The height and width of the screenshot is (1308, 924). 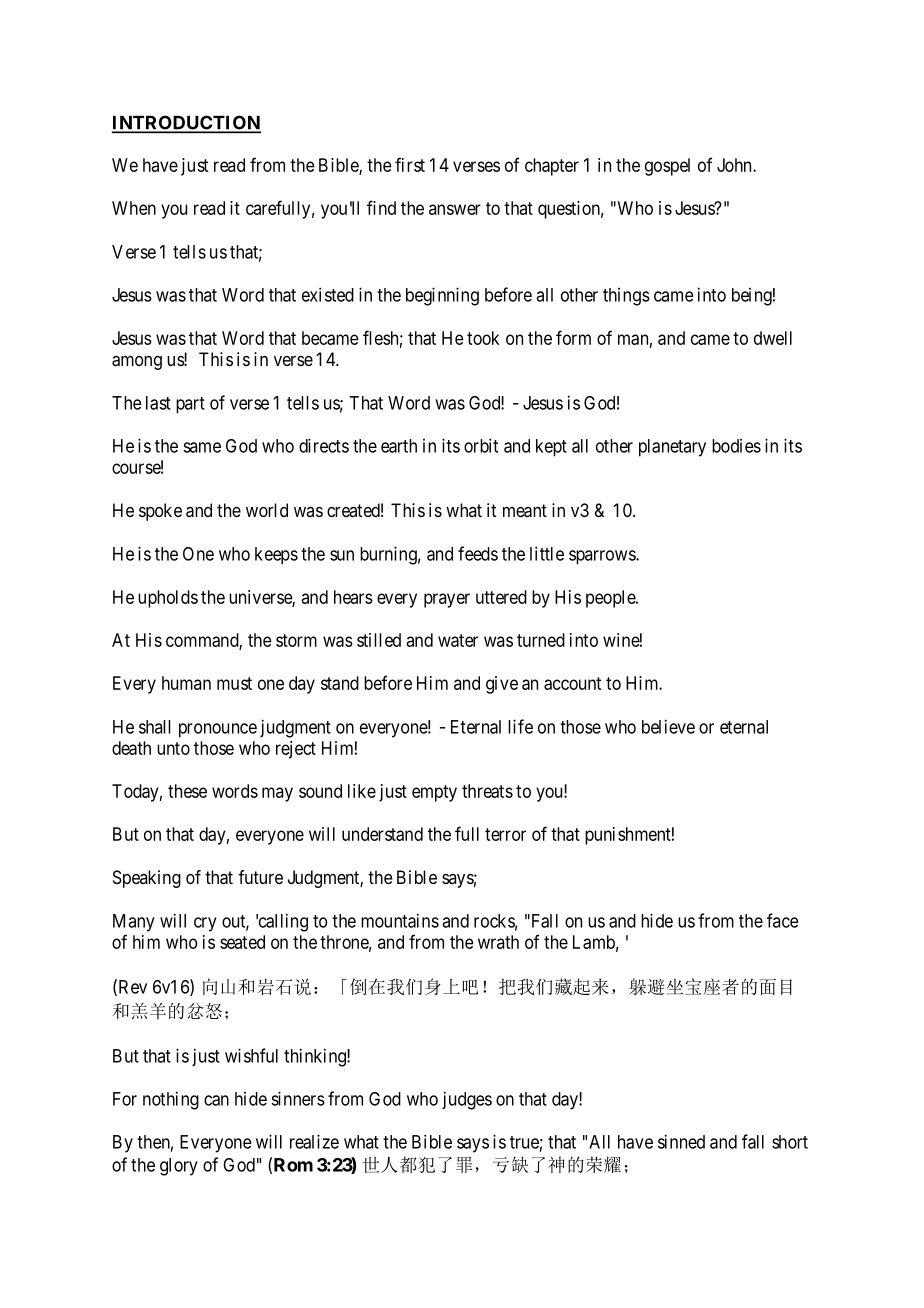 What do you see at coordinates (467, 1100) in the screenshot?
I see `judges` at bounding box center [467, 1100].
